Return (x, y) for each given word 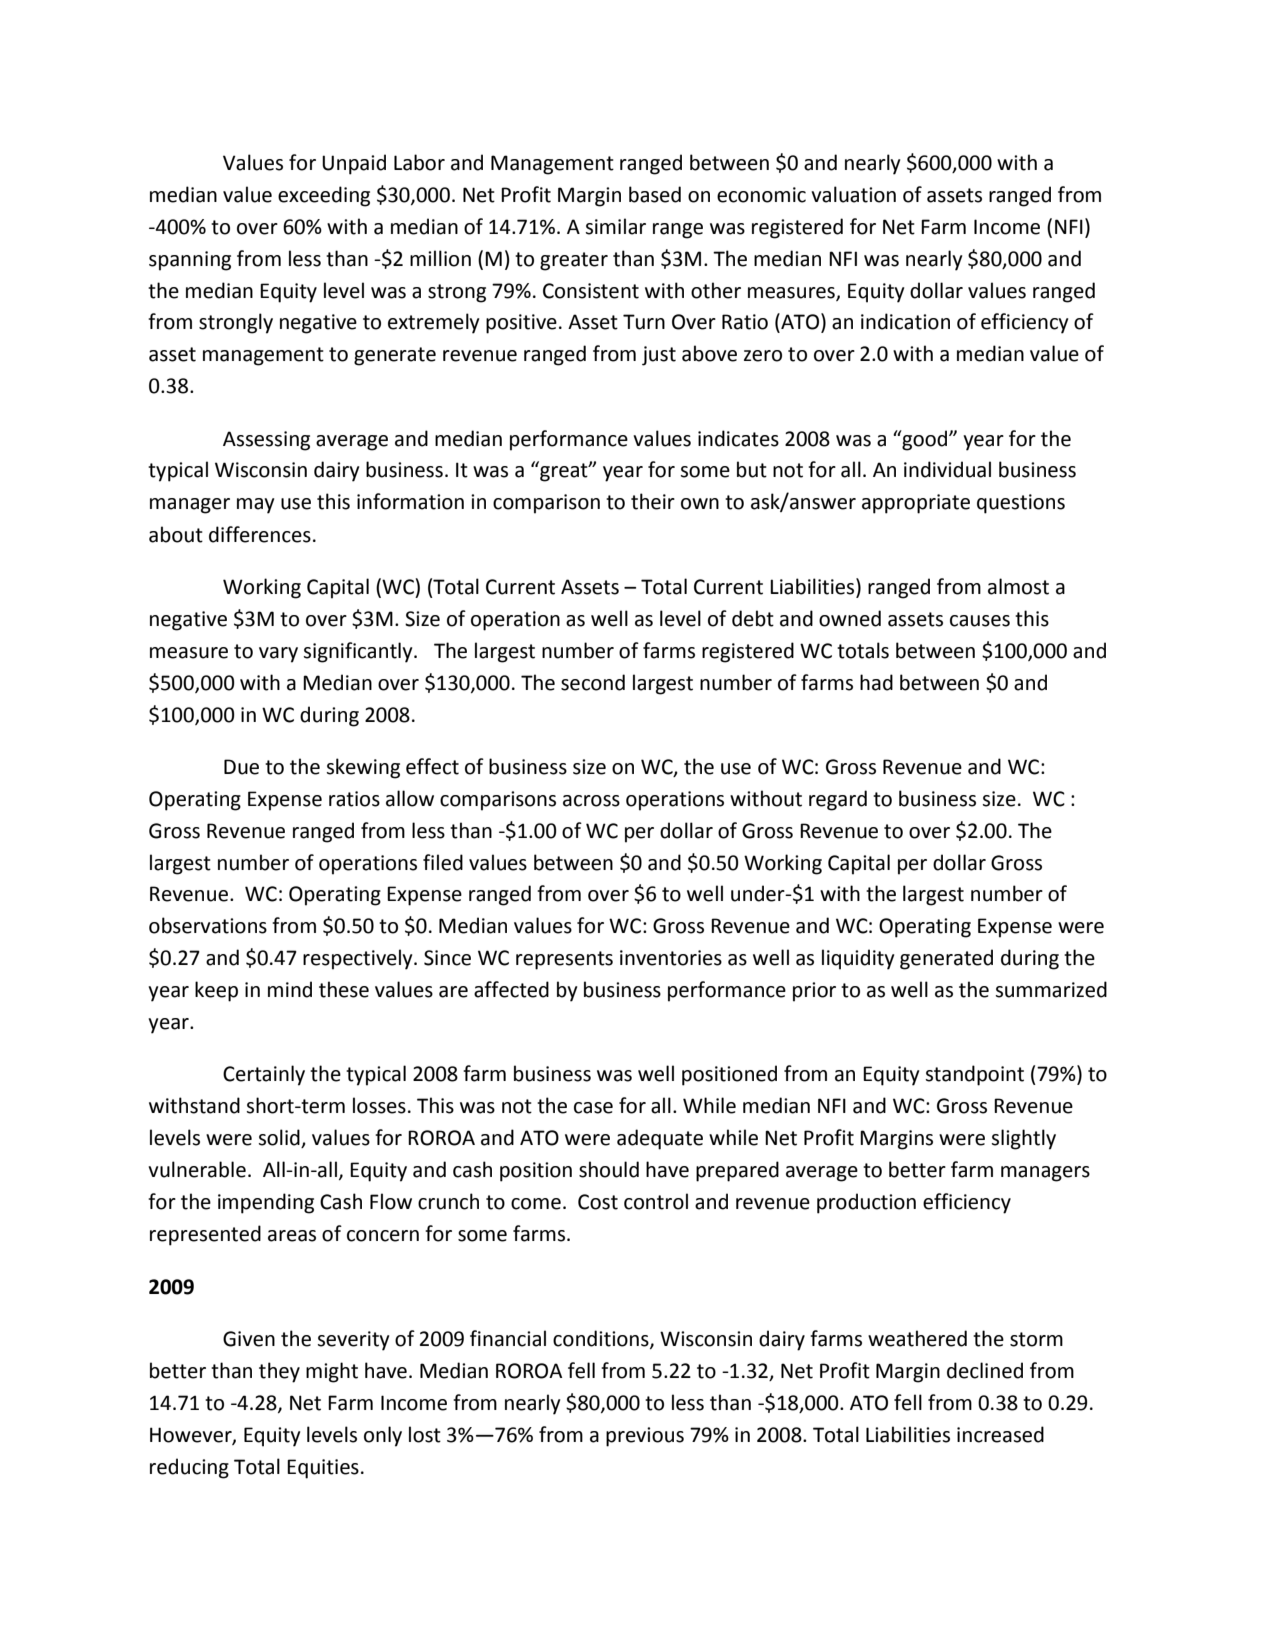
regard (838, 800)
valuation (853, 194)
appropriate (916, 504)
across (591, 801)
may (255, 506)
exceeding (324, 196)
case (593, 1108)
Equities (323, 1469)
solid (280, 1138)
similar (616, 226)
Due (241, 767)
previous (645, 1437)
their (653, 501)
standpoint (975, 1075)
